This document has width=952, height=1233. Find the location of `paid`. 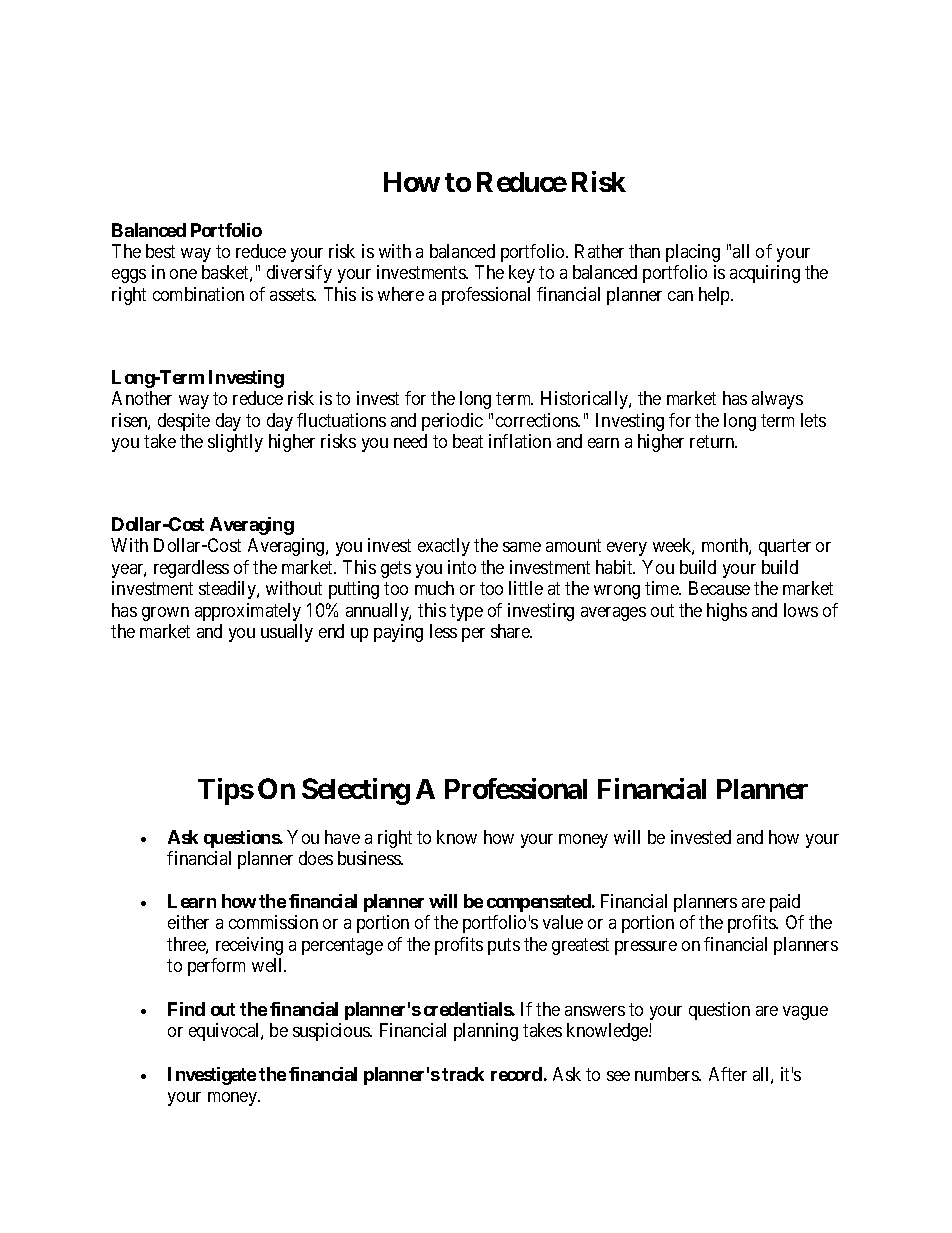

paid is located at coordinates (785, 903).
